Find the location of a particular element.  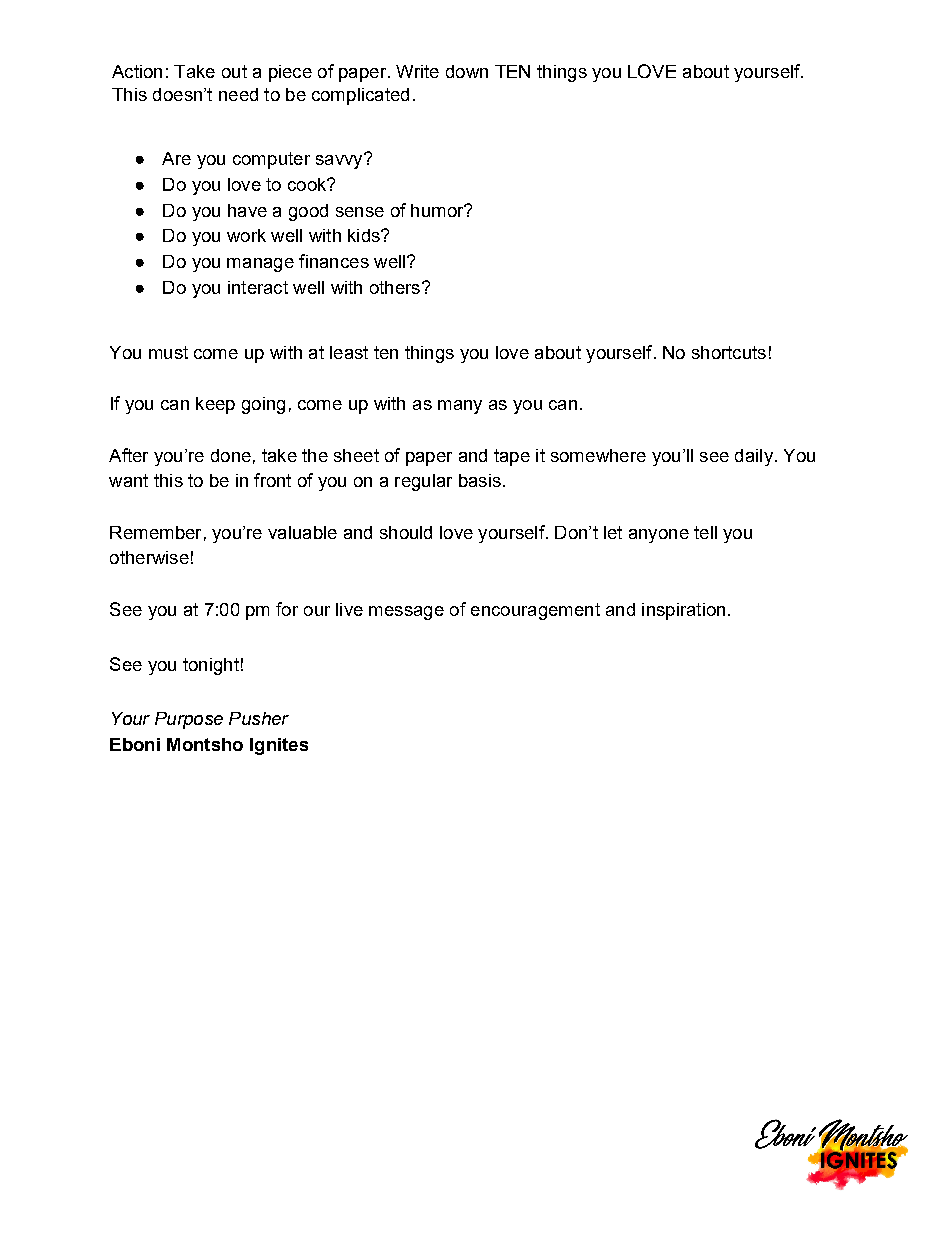

sense is located at coordinates (360, 212).
